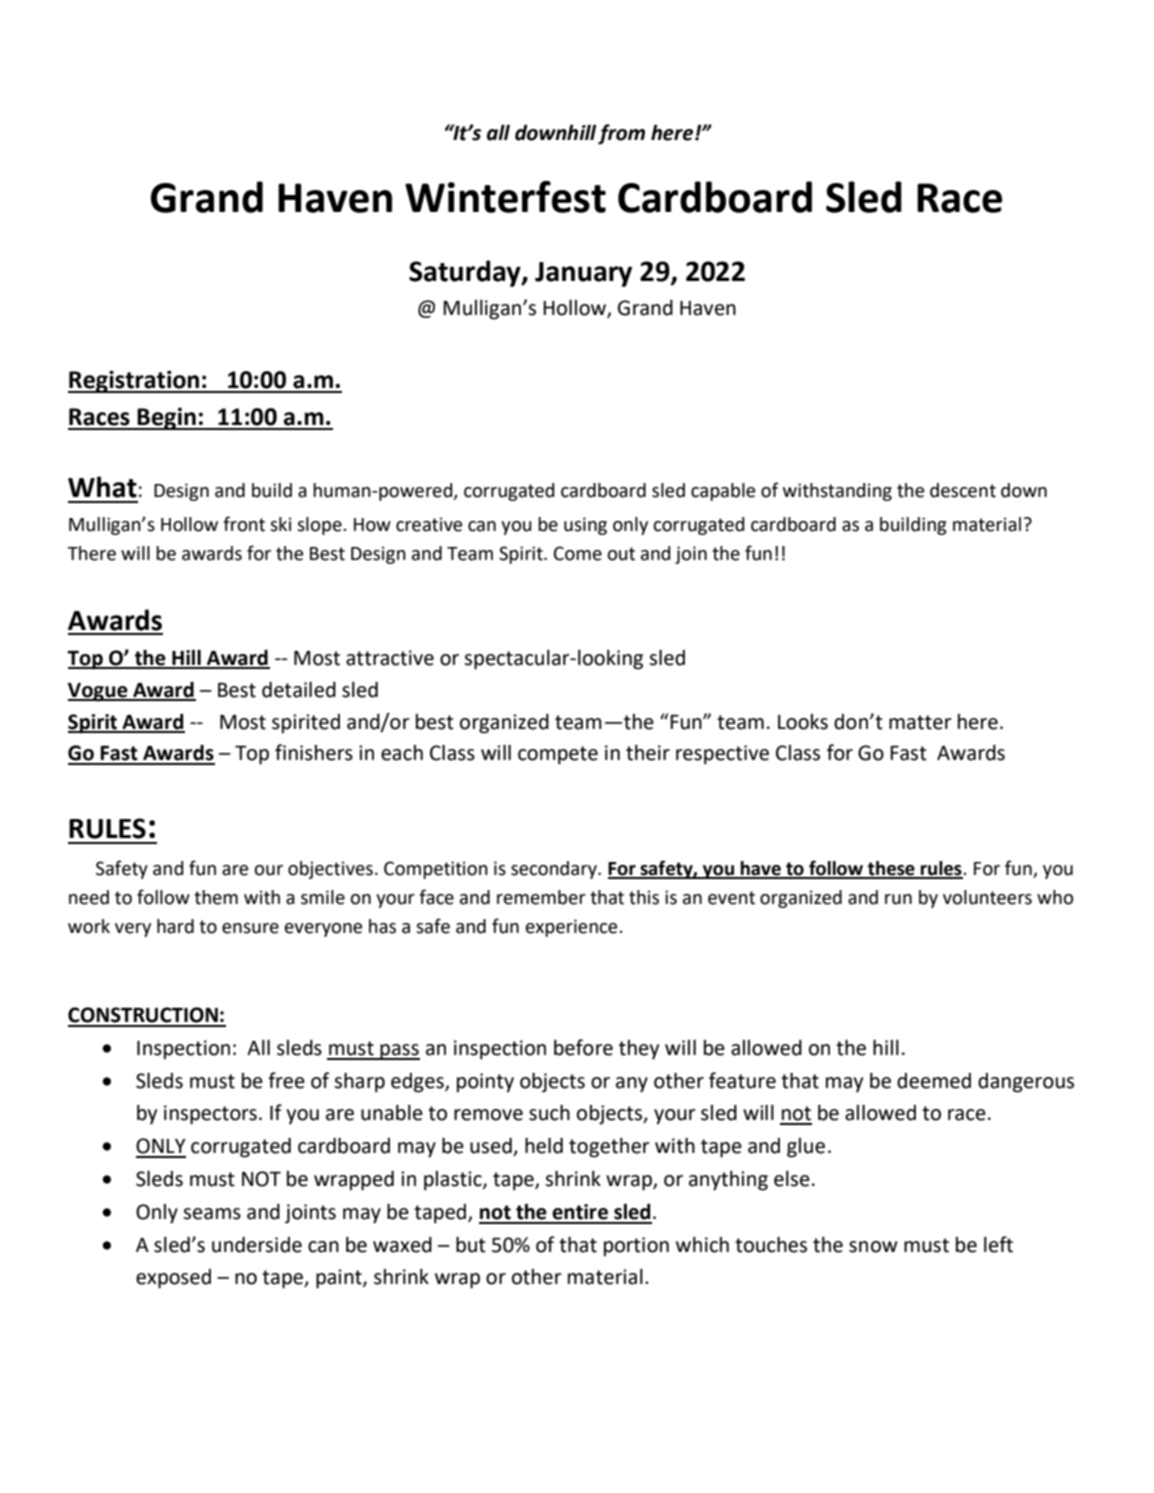 The width and height of the document is (1154, 1493). I want to click on descent, so click(963, 490).
